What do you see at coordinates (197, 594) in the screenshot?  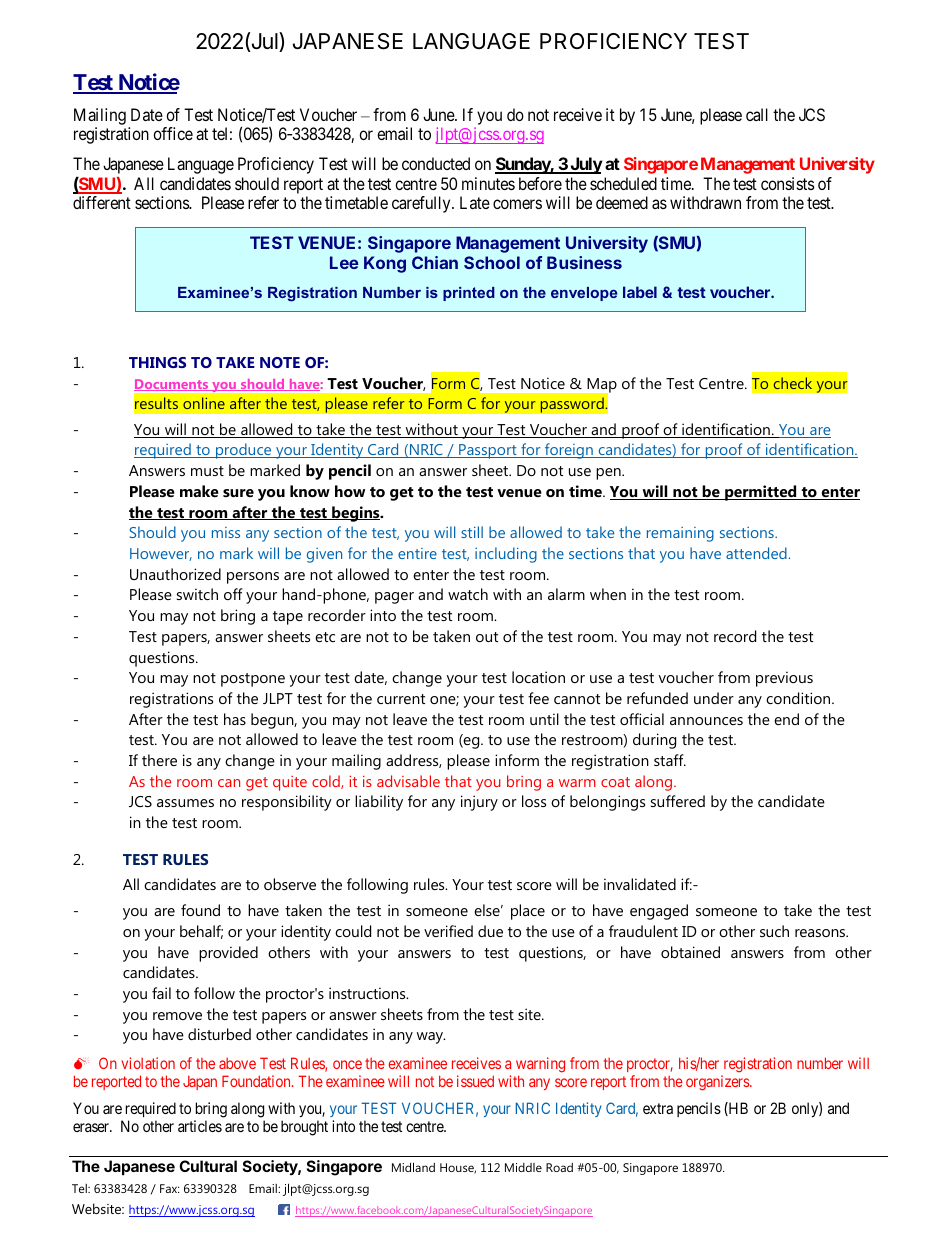 I see `switch` at bounding box center [197, 594].
